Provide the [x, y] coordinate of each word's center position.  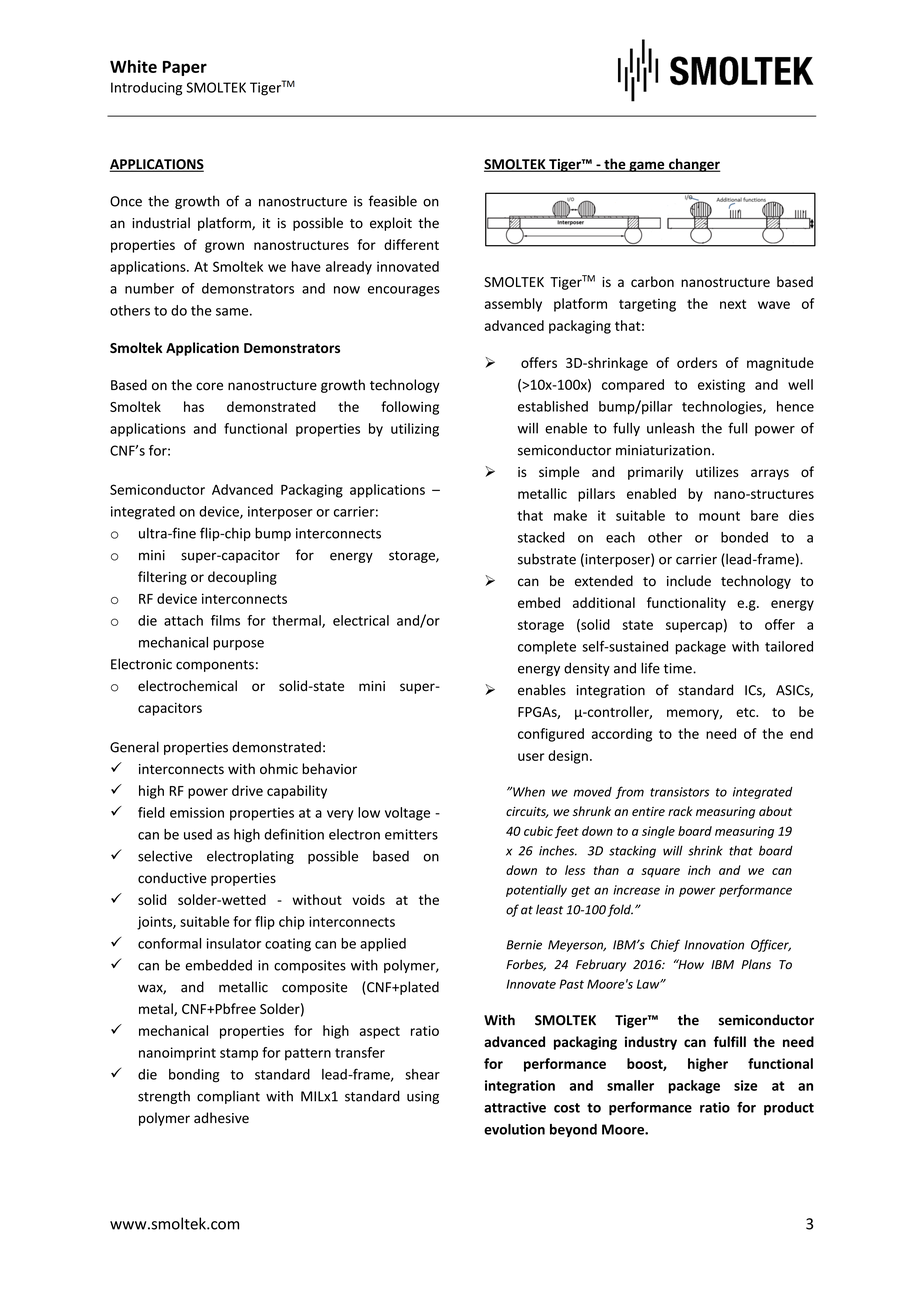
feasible [393, 201]
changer [694, 165]
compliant [228, 1097]
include [689, 581]
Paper [185, 68]
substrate [547, 559]
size [745, 1085]
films [225, 620]
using [423, 1097]
